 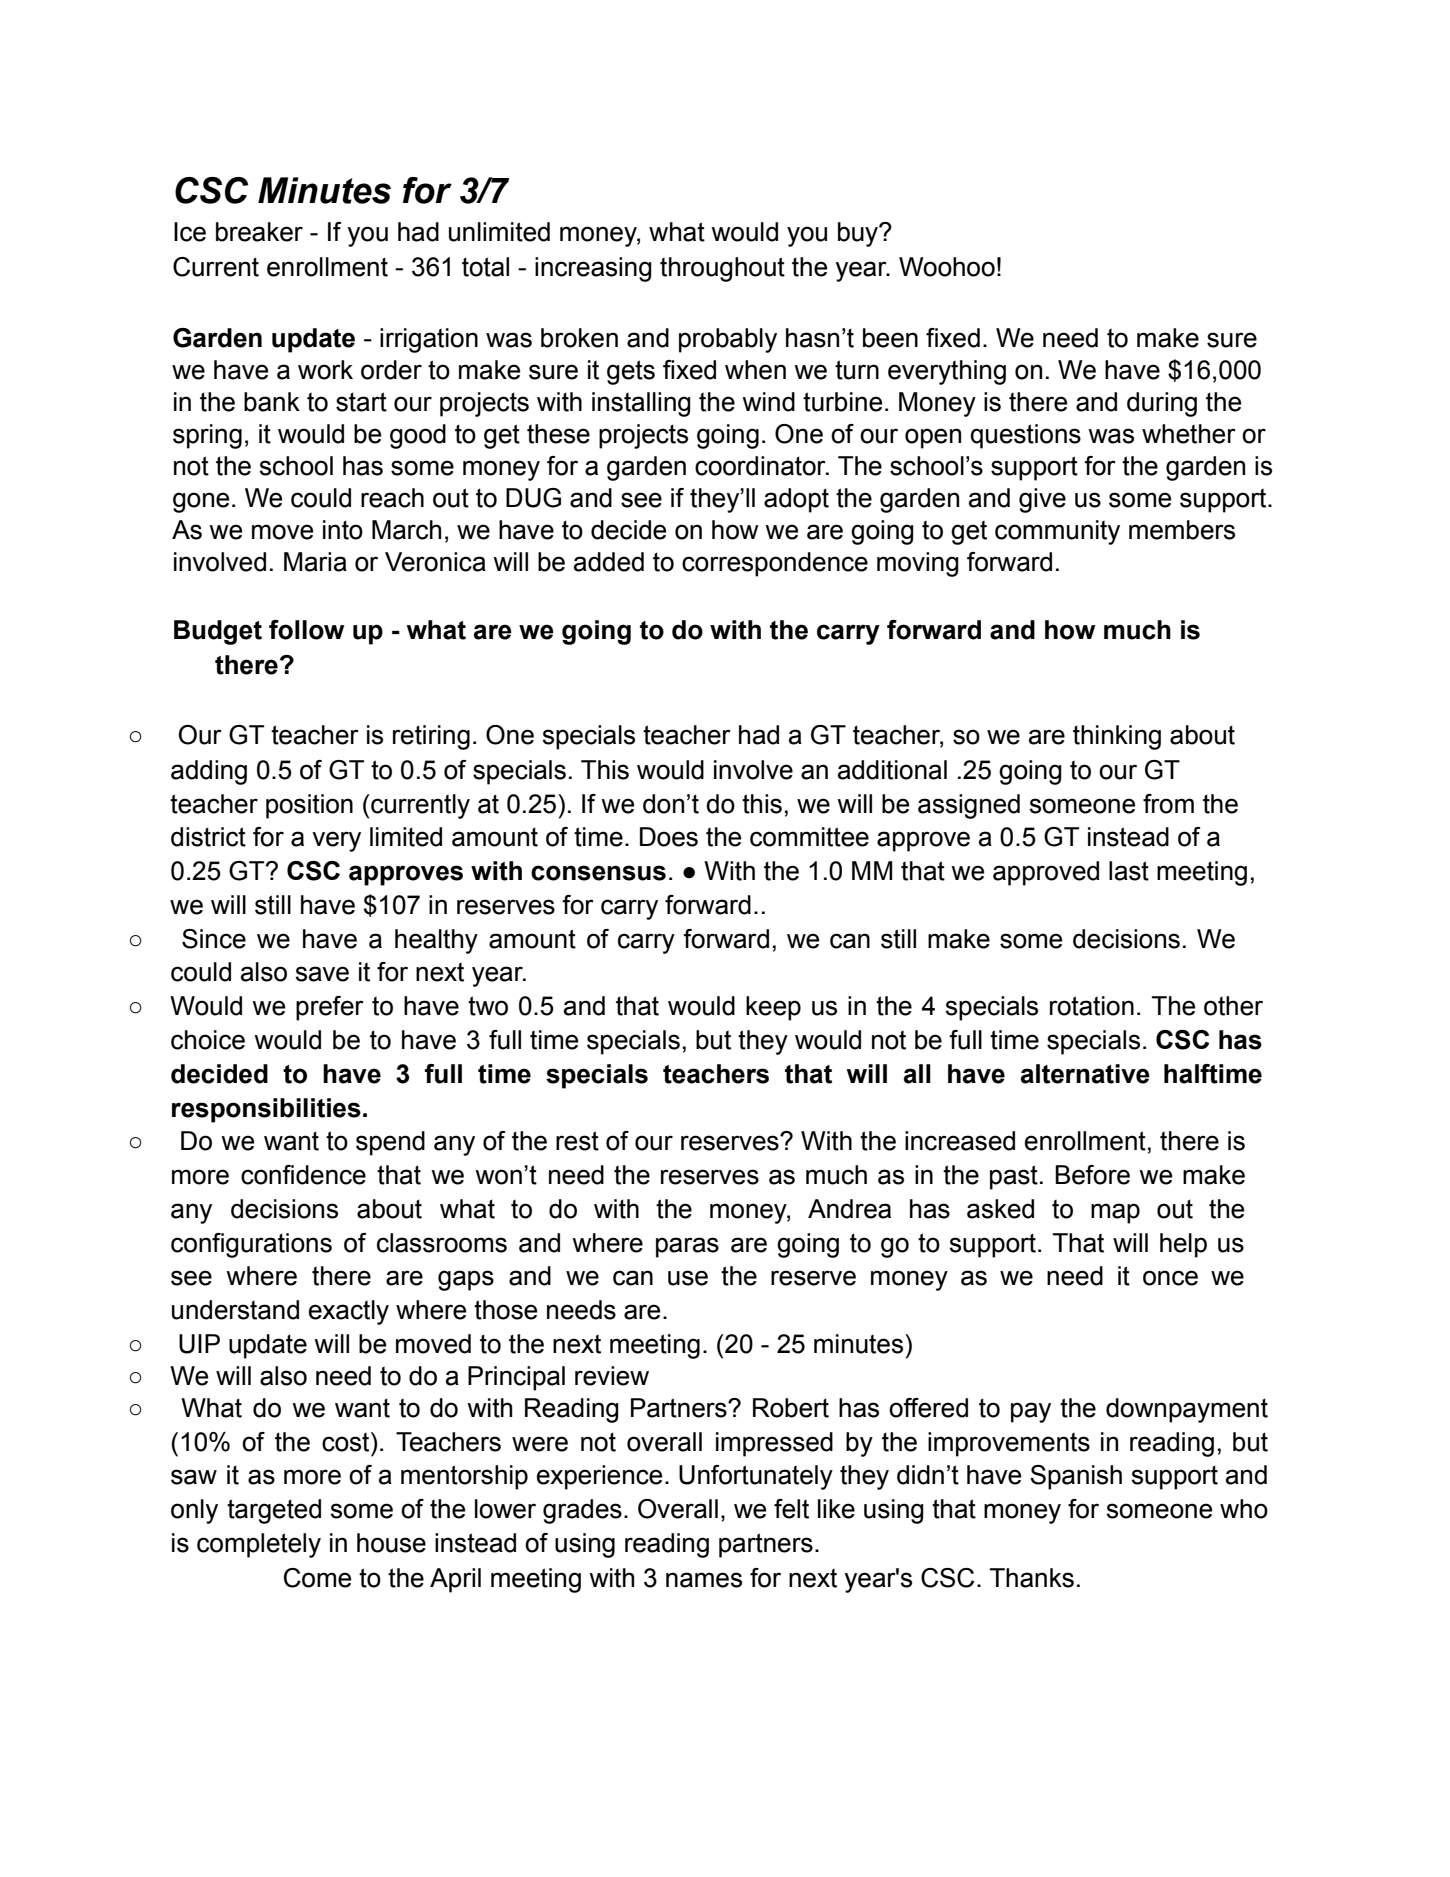 I want to click on Come, so click(x=317, y=1578).
